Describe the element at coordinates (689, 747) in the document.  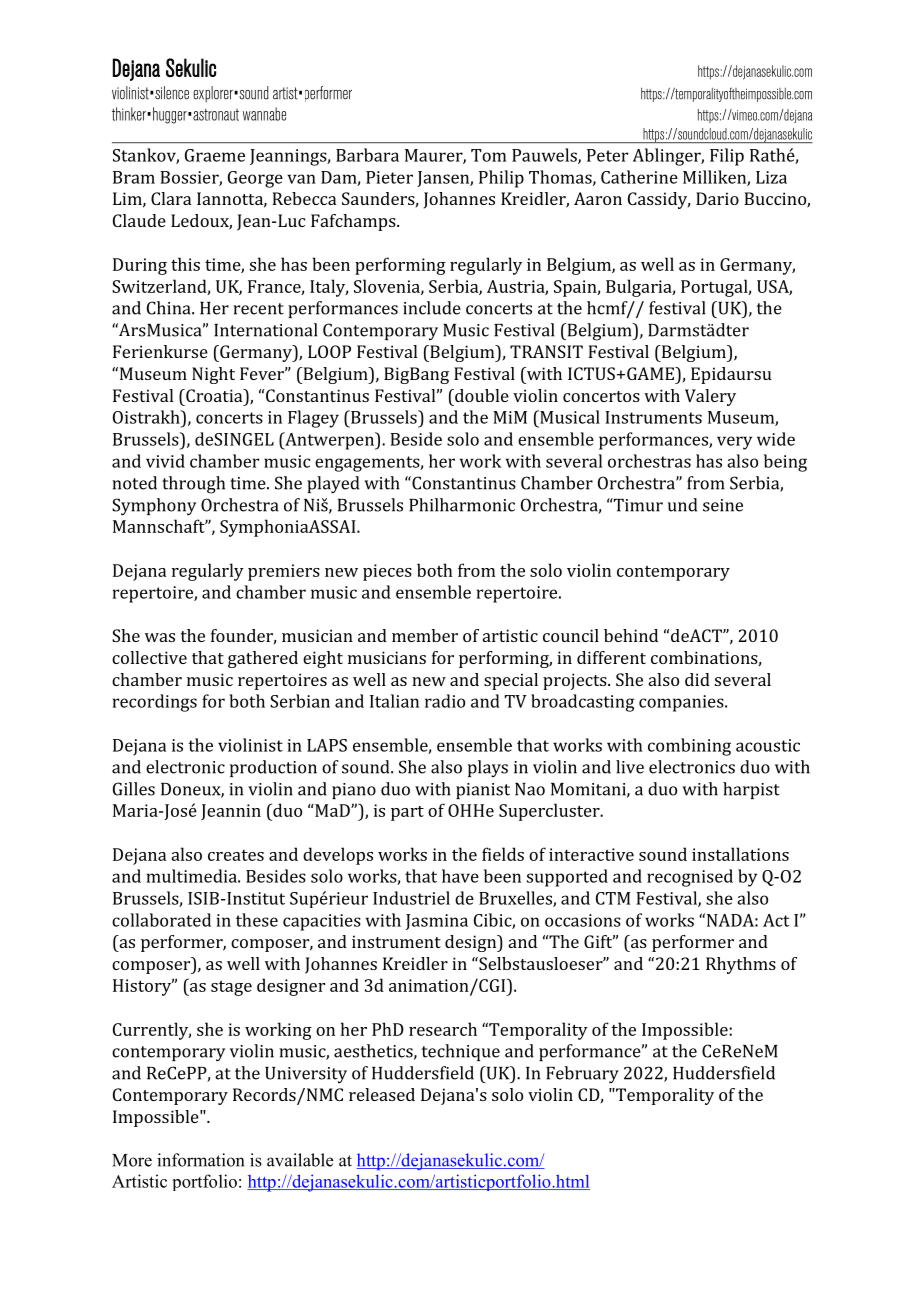
I see `combining` at that location.
